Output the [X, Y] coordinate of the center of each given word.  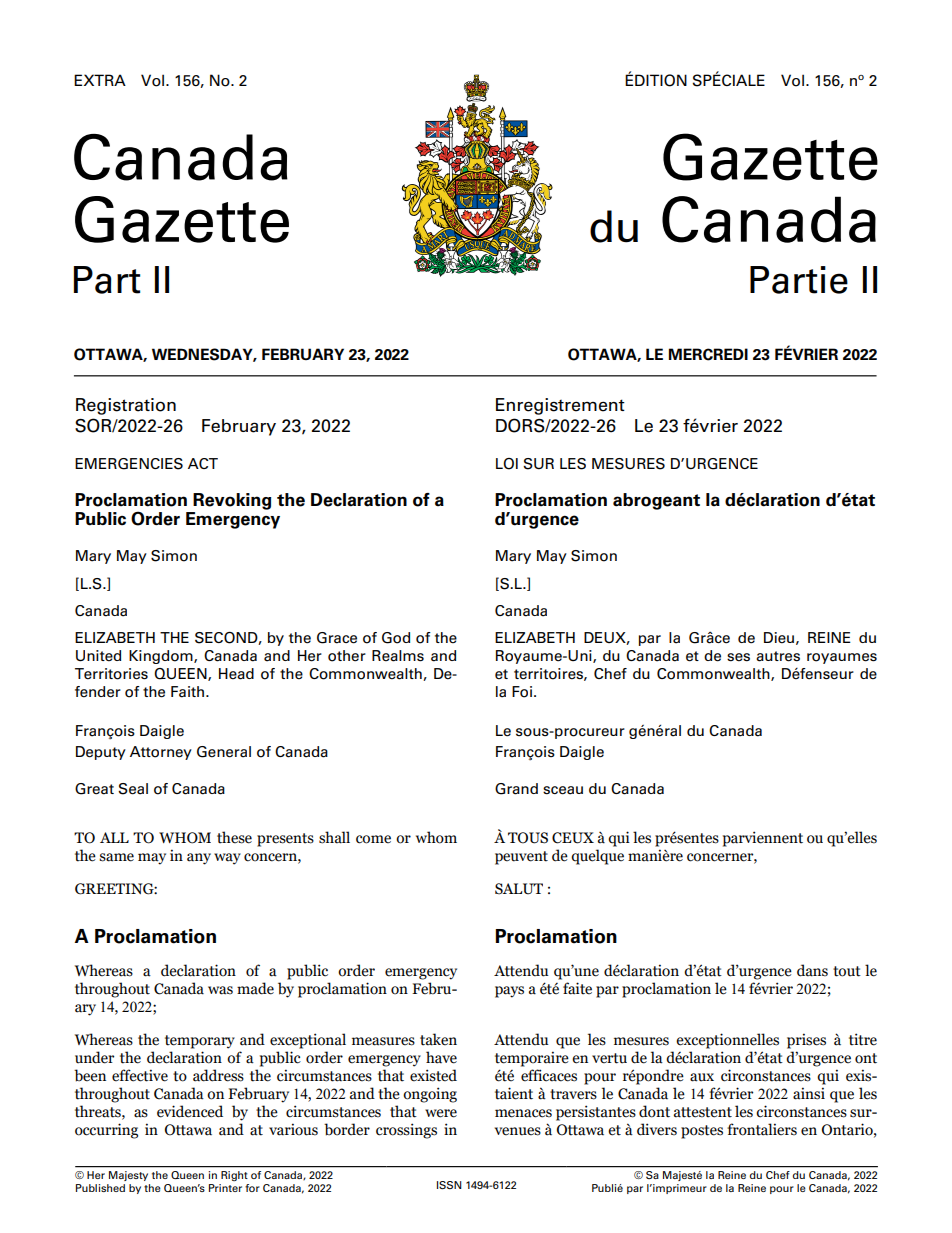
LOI [507, 464]
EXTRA [100, 80]
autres [778, 656]
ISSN [449, 1185]
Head [236, 674]
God [396, 638]
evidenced [190, 1111]
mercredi [708, 354]
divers [657, 1129]
